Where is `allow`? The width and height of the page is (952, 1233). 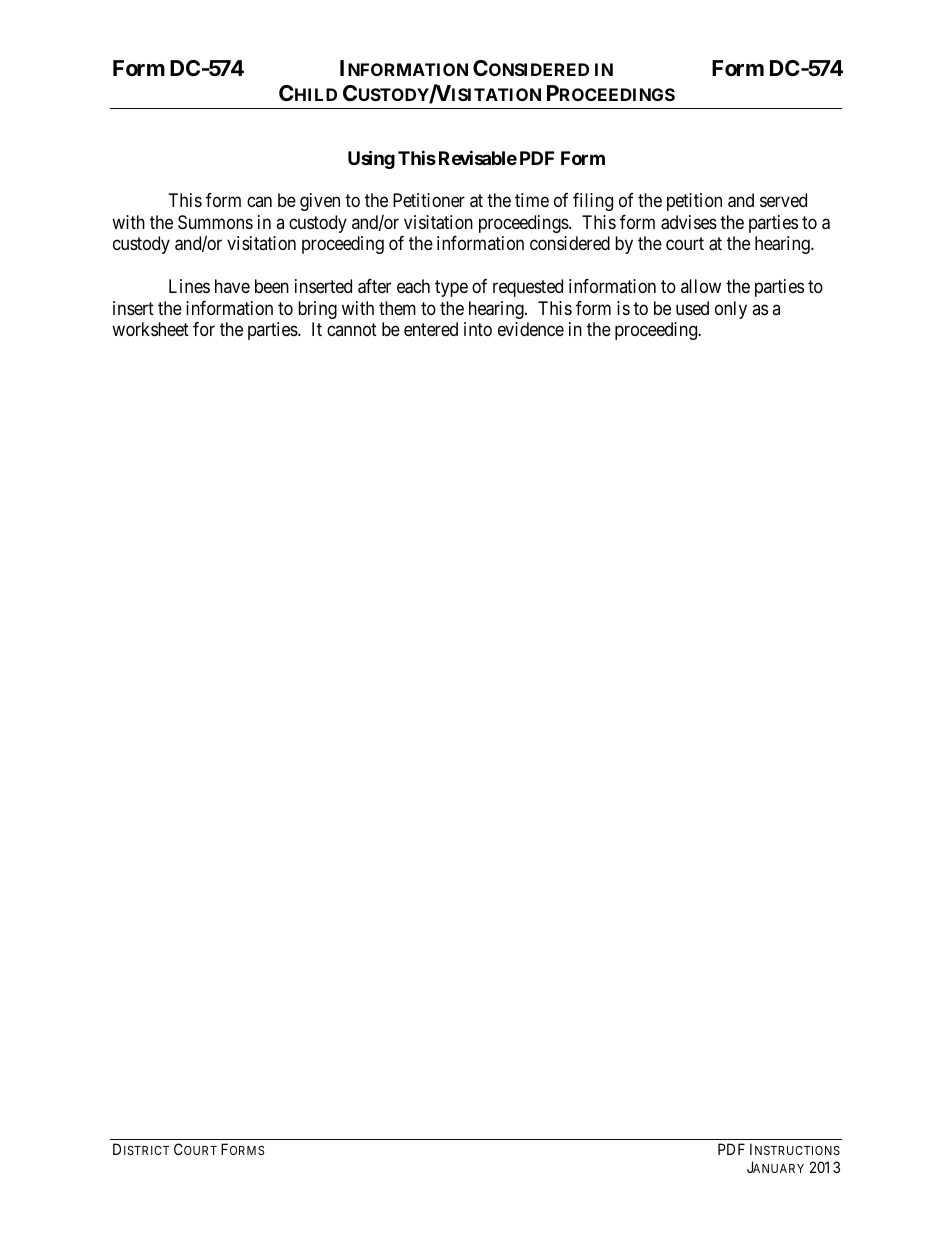 allow is located at coordinates (701, 286).
